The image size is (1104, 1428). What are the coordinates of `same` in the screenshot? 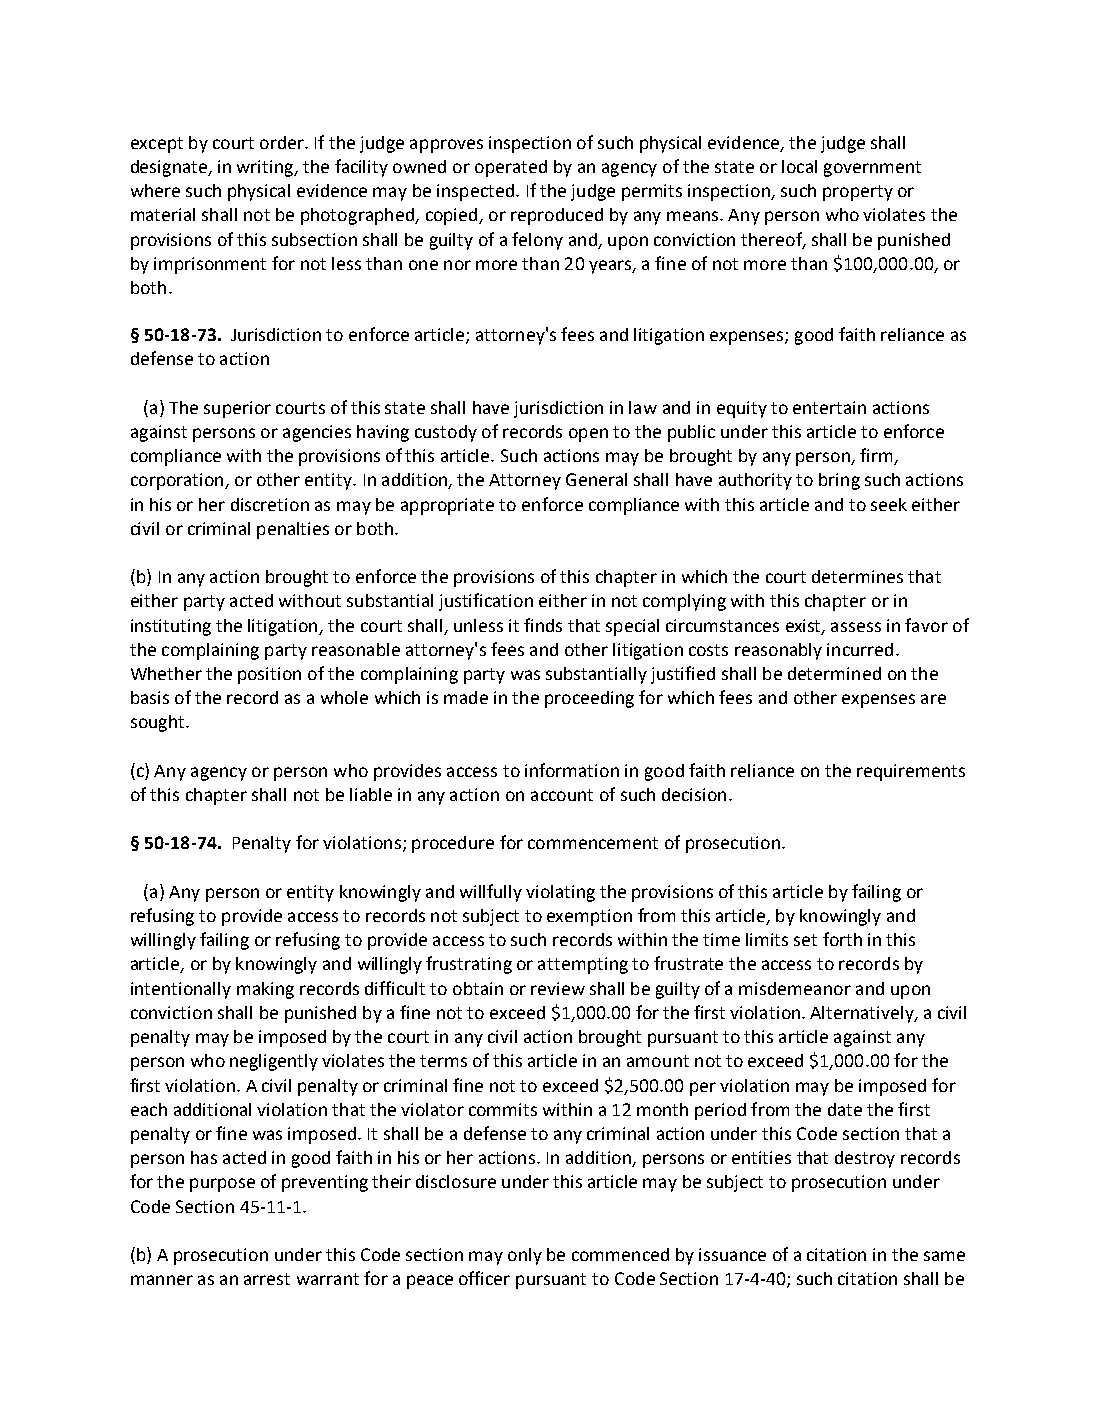 It's located at (944, 1256).
